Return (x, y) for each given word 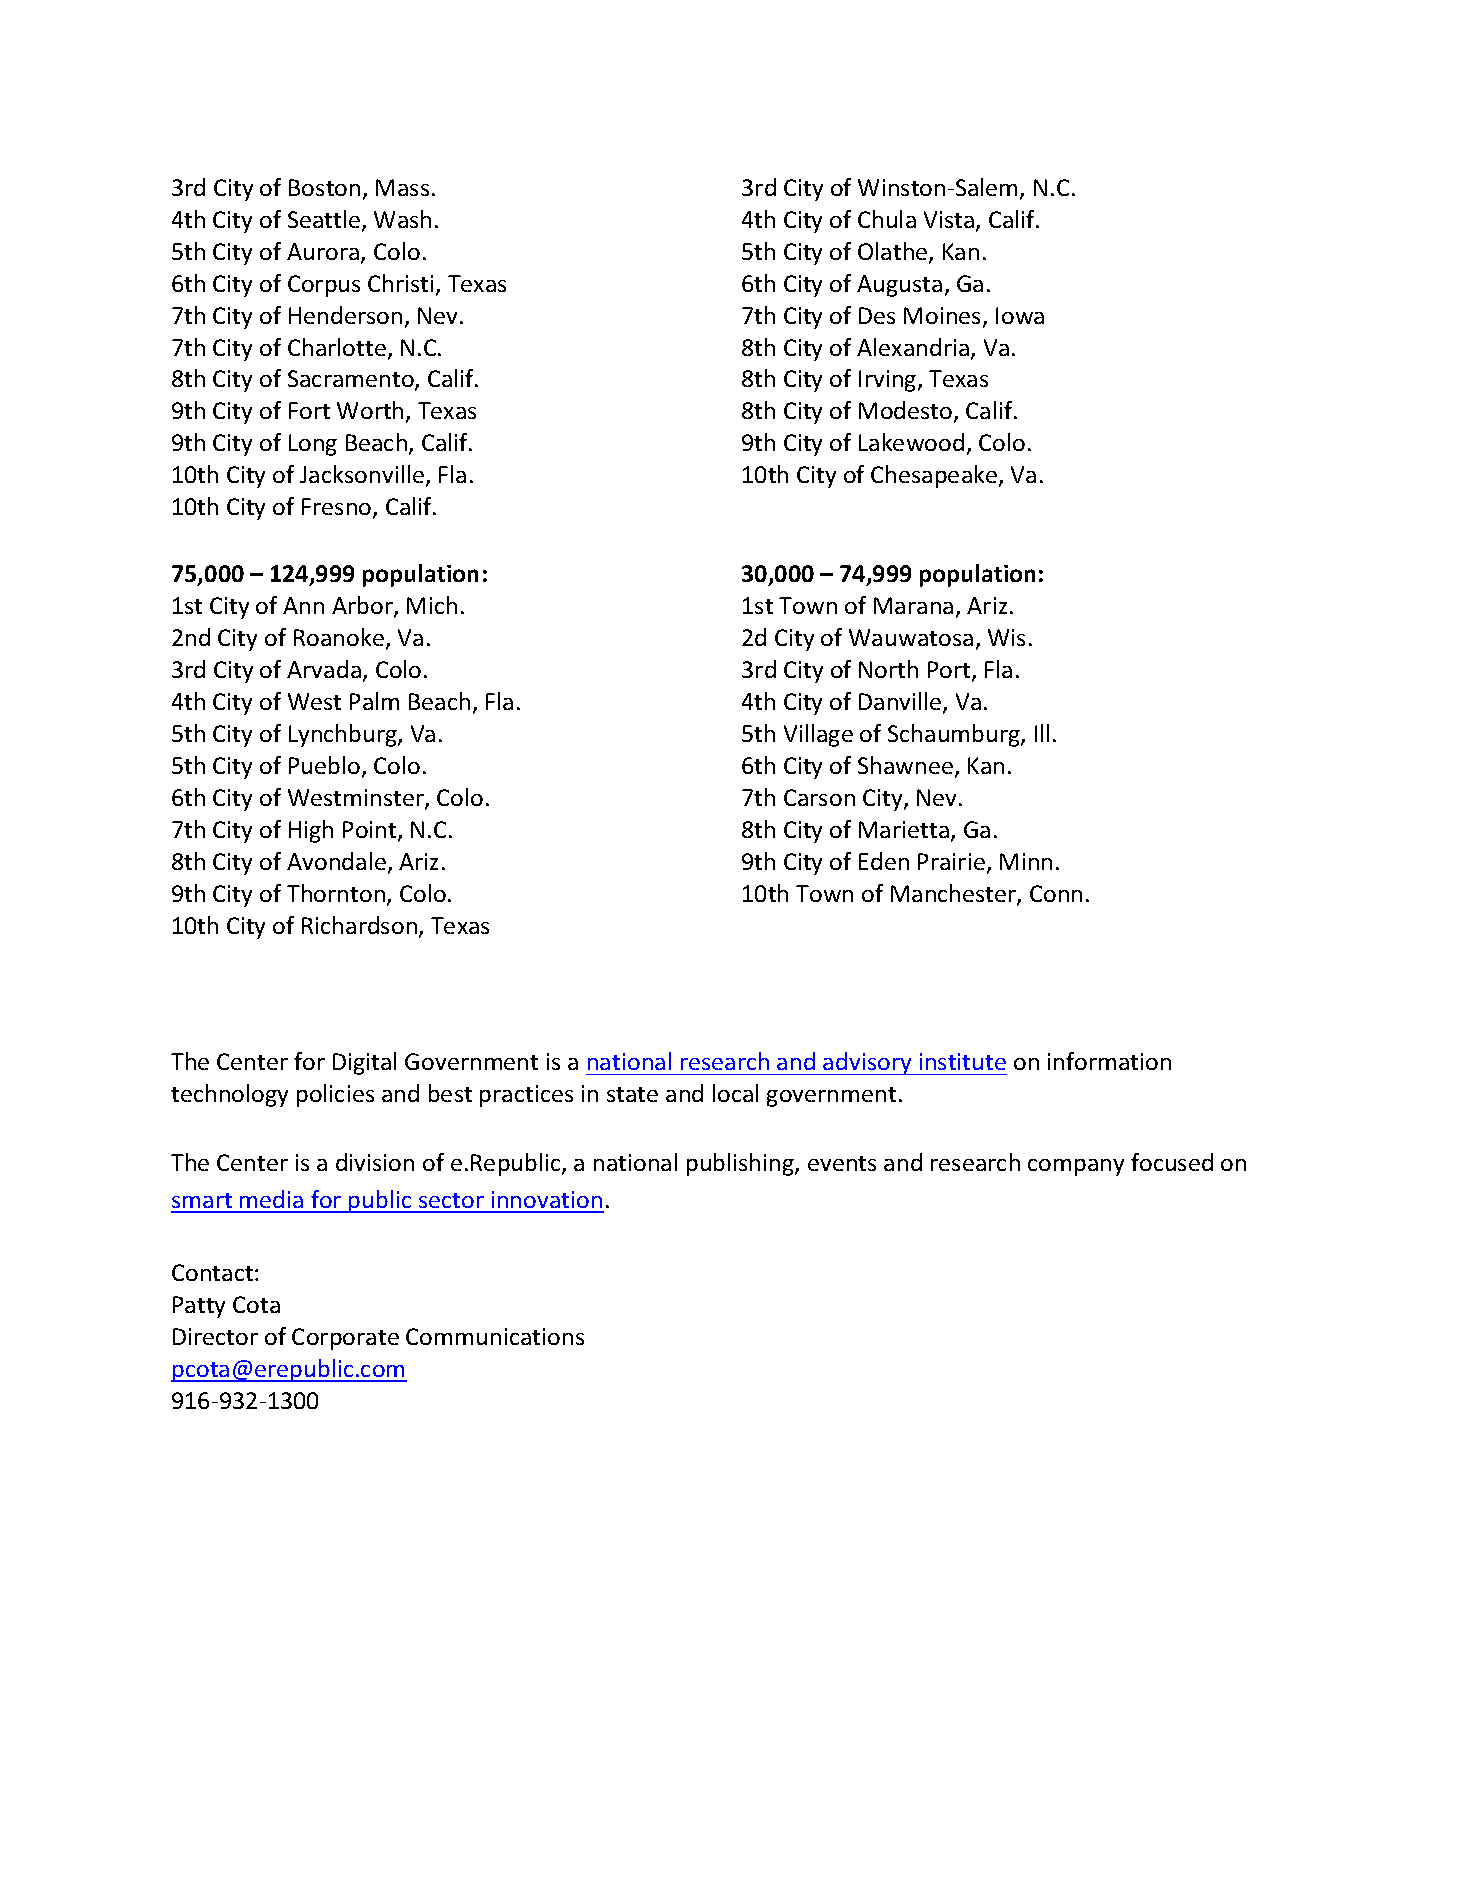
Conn (1056, 893)
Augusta (899, 286)
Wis (1006, 637)
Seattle (325, 220)
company (1076, 1167)
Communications (495, 1336)
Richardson (359, 925)
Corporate (345, 1339)
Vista (949, 219)
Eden (884, 861)
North (888, 669)
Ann (303, 605)
